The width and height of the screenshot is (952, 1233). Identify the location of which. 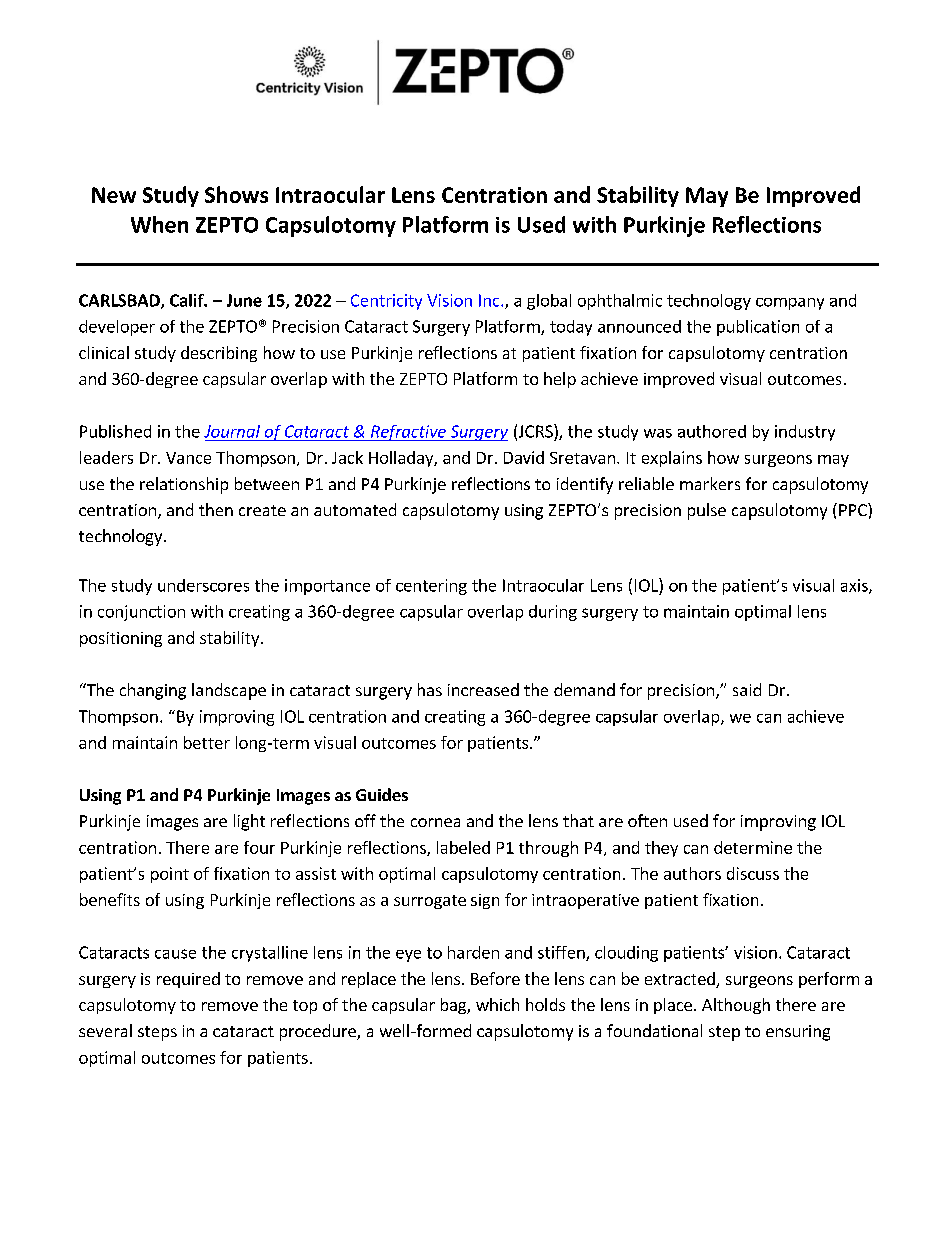
(497, 1004).
